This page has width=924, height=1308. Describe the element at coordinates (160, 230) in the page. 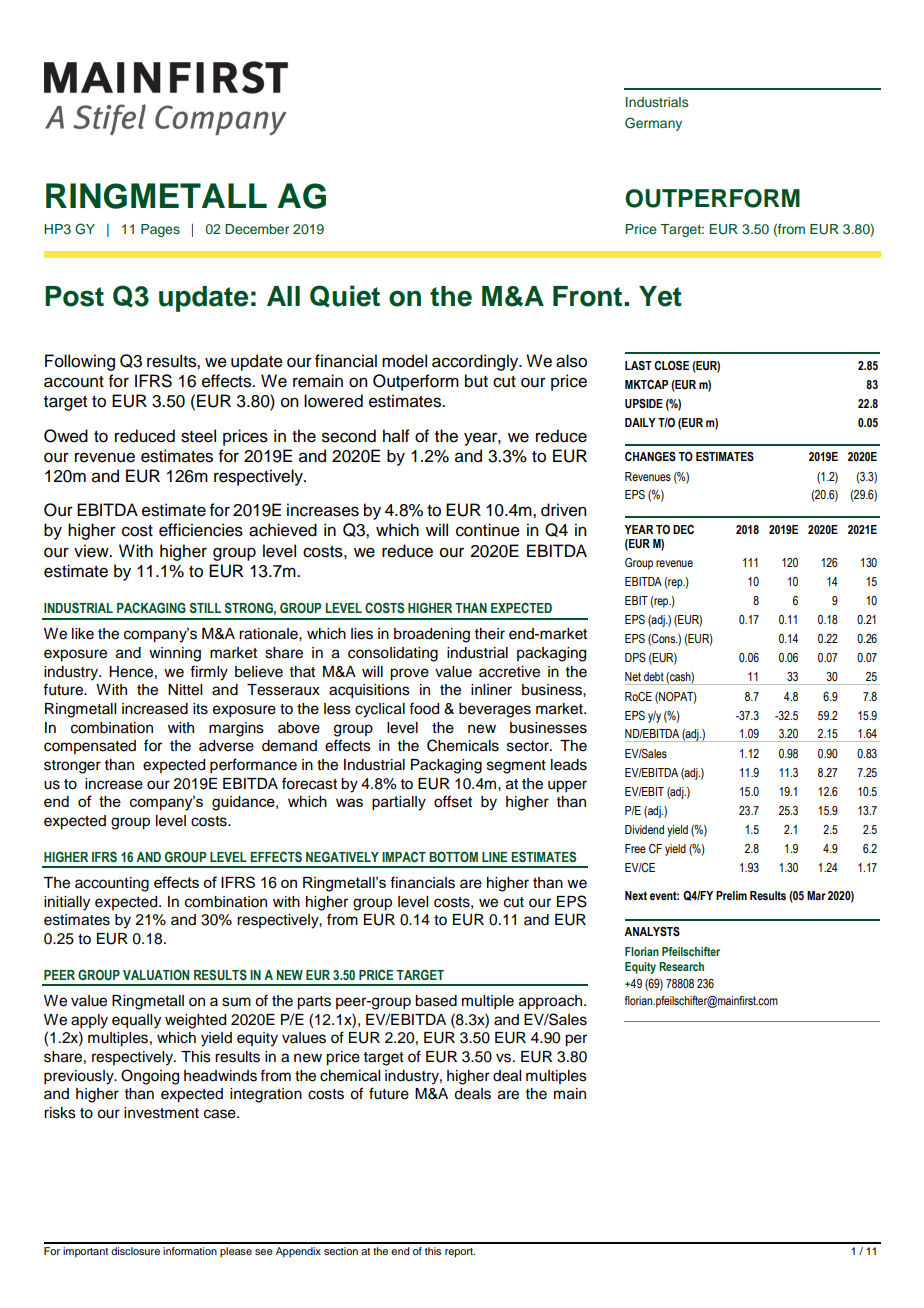

I see `Pages` at that location.
